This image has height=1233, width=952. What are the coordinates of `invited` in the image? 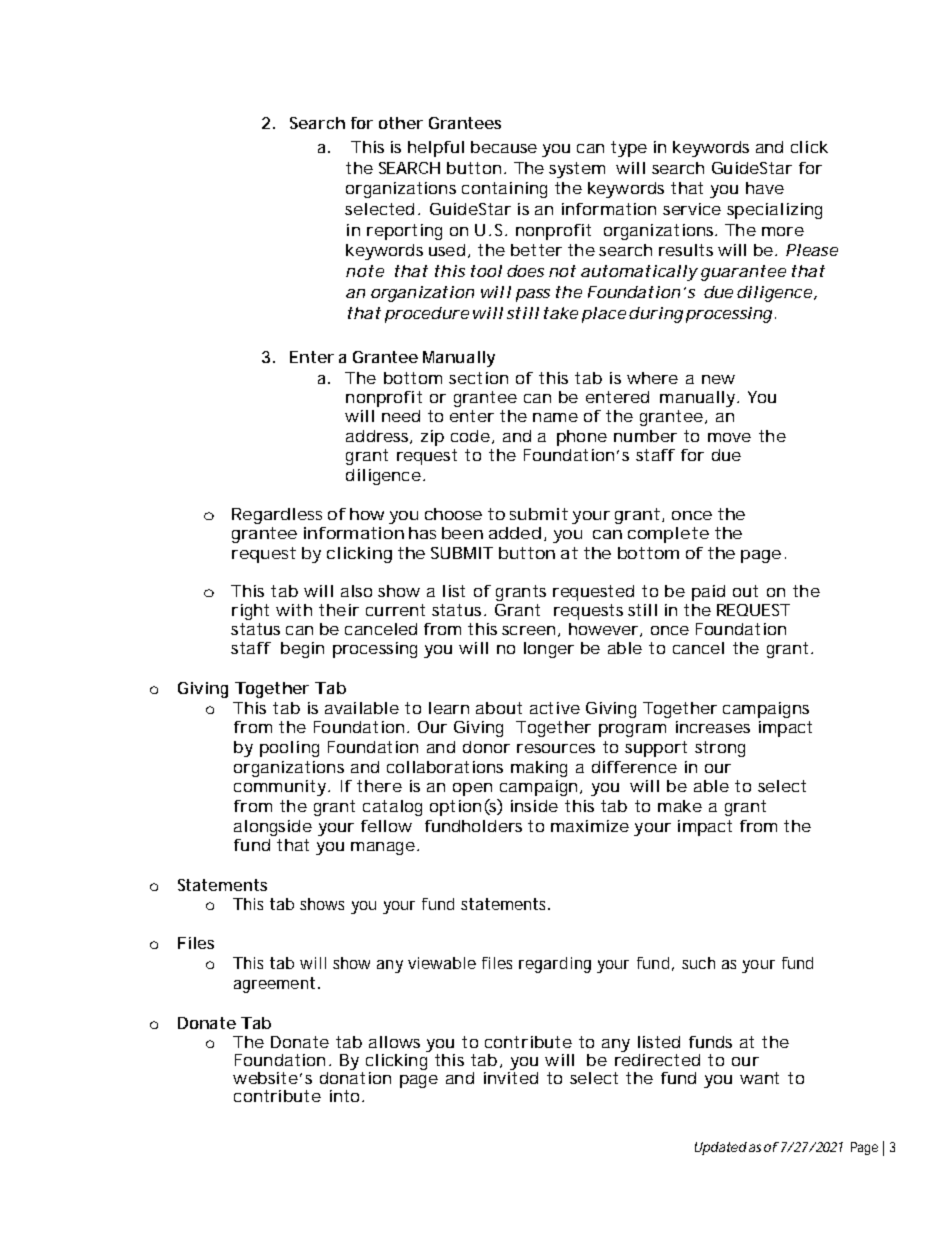 It's located at (511, 1076).
